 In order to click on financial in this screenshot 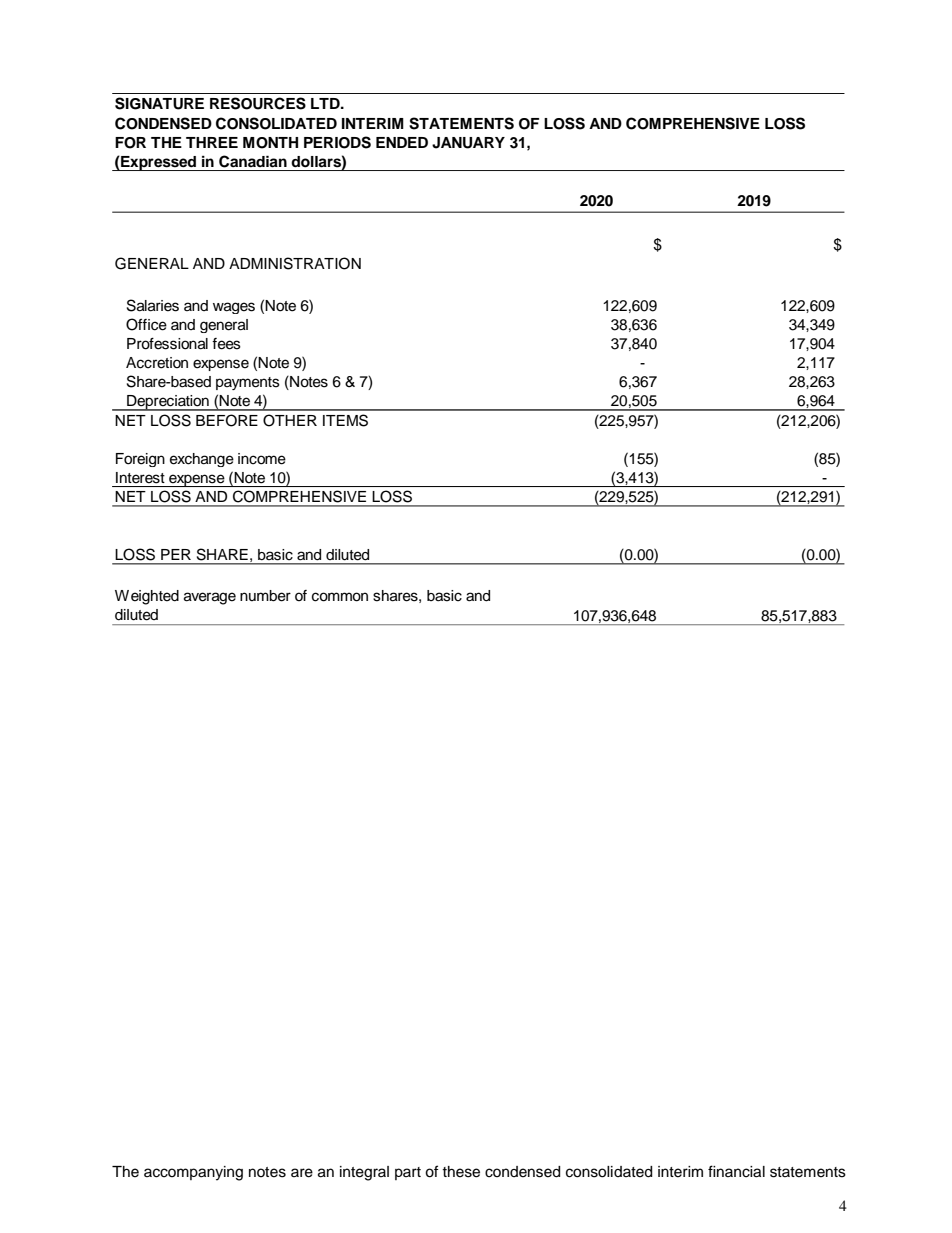, I will do `click(736, 1171)`.
